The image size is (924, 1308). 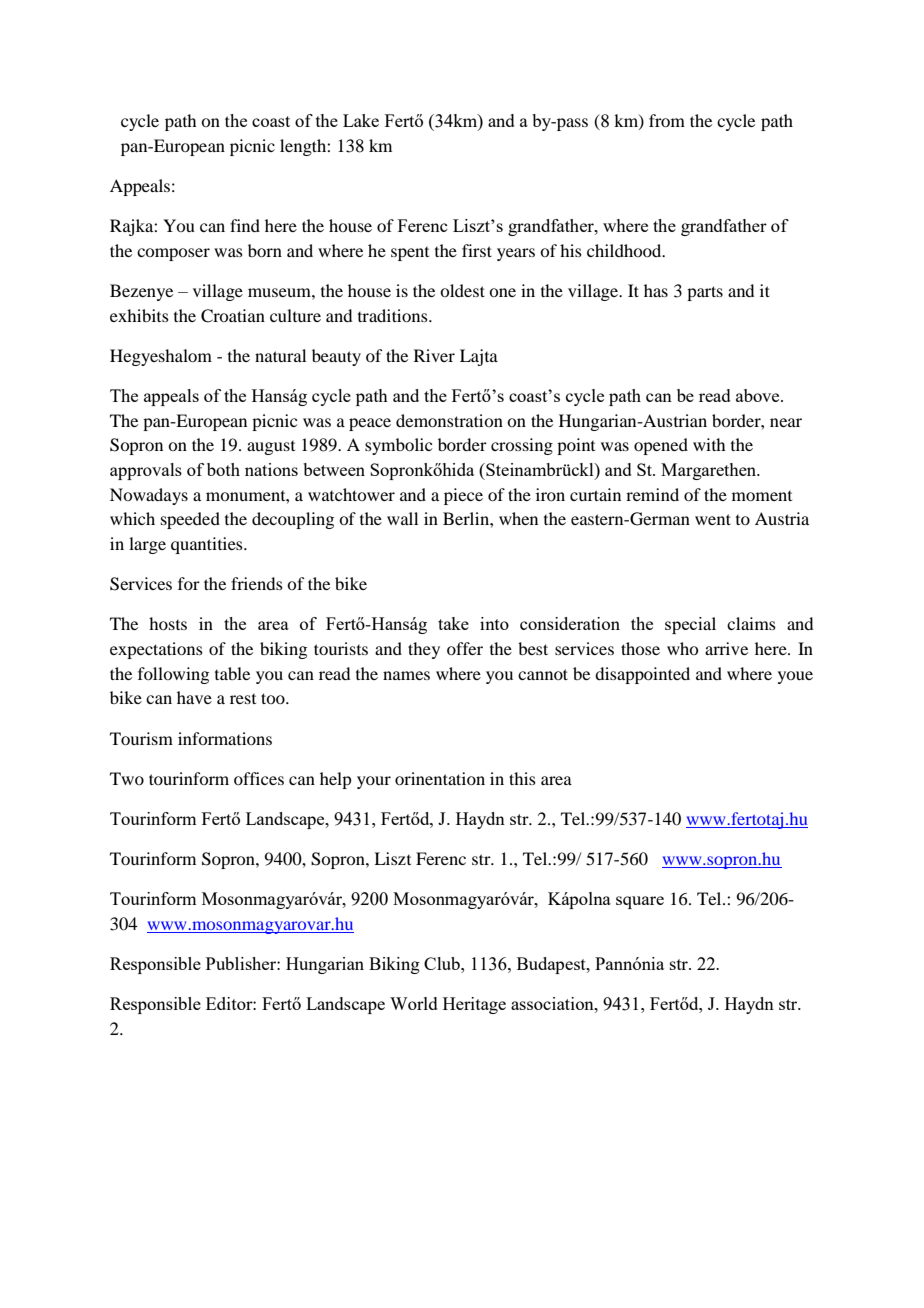 I want to click on from, so click(x=667, y=120).
